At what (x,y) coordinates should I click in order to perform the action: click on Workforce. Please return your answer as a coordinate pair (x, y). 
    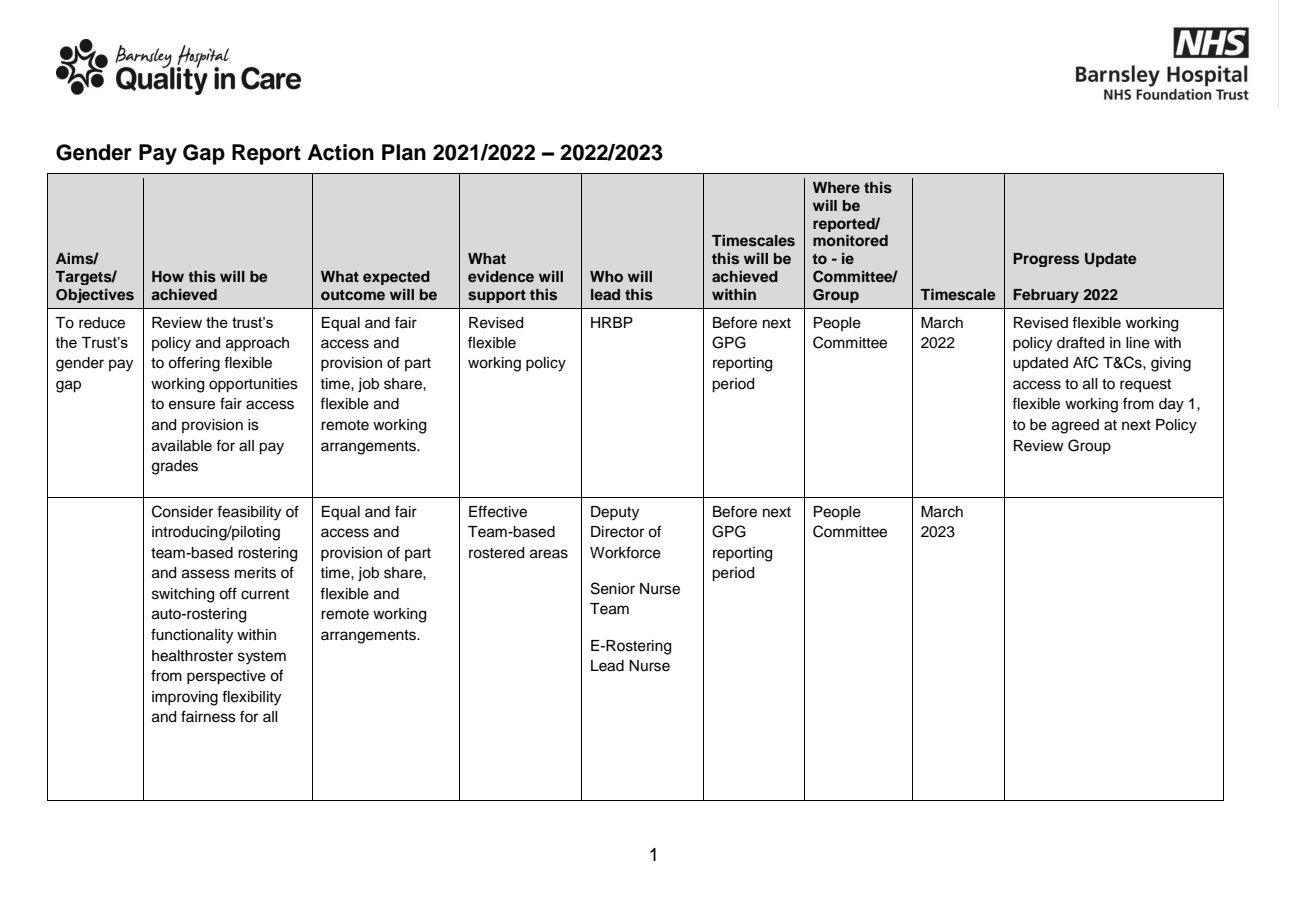
    Looking at the image, I should click on (625, 552).
